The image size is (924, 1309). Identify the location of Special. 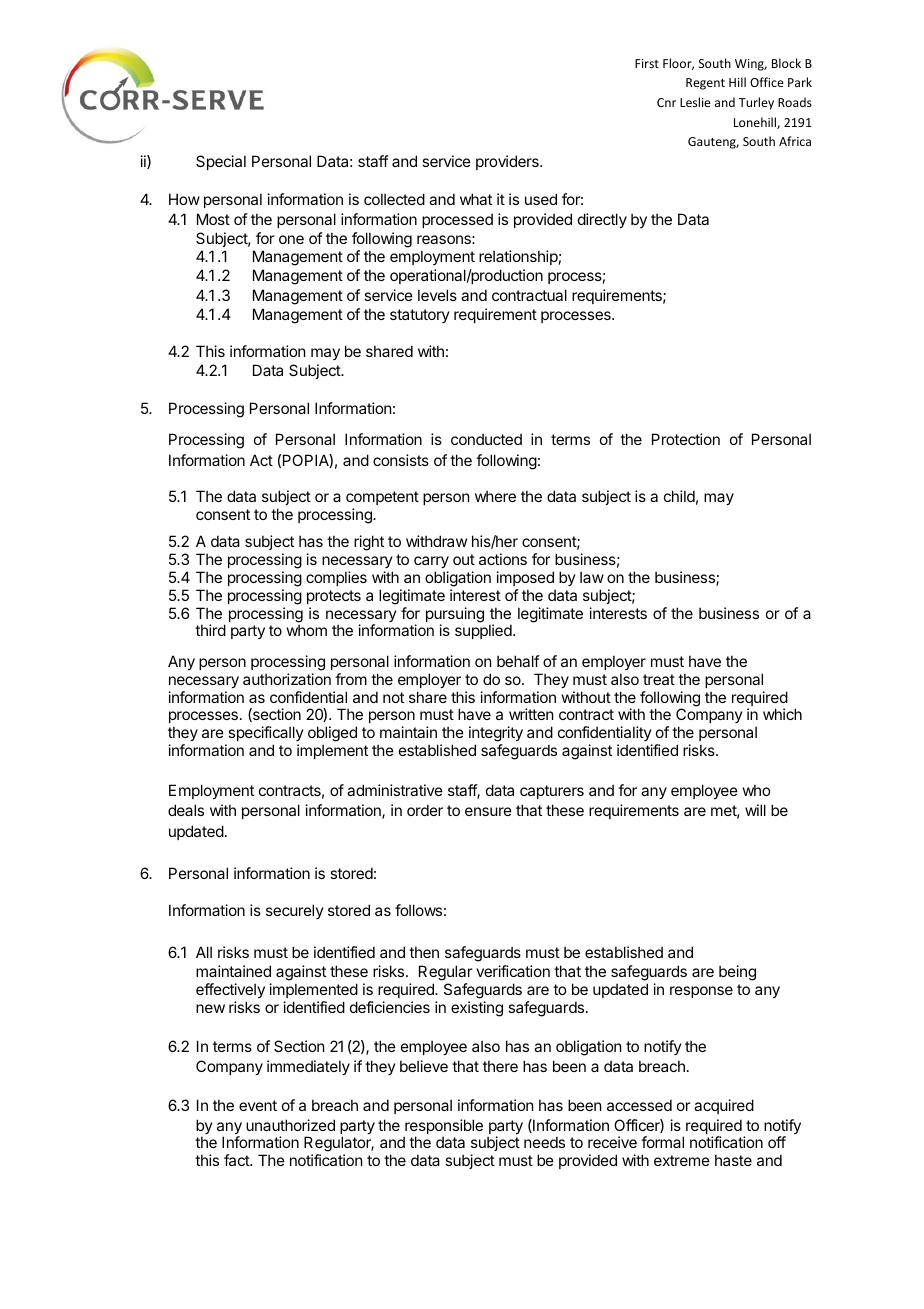
(221, 162).
